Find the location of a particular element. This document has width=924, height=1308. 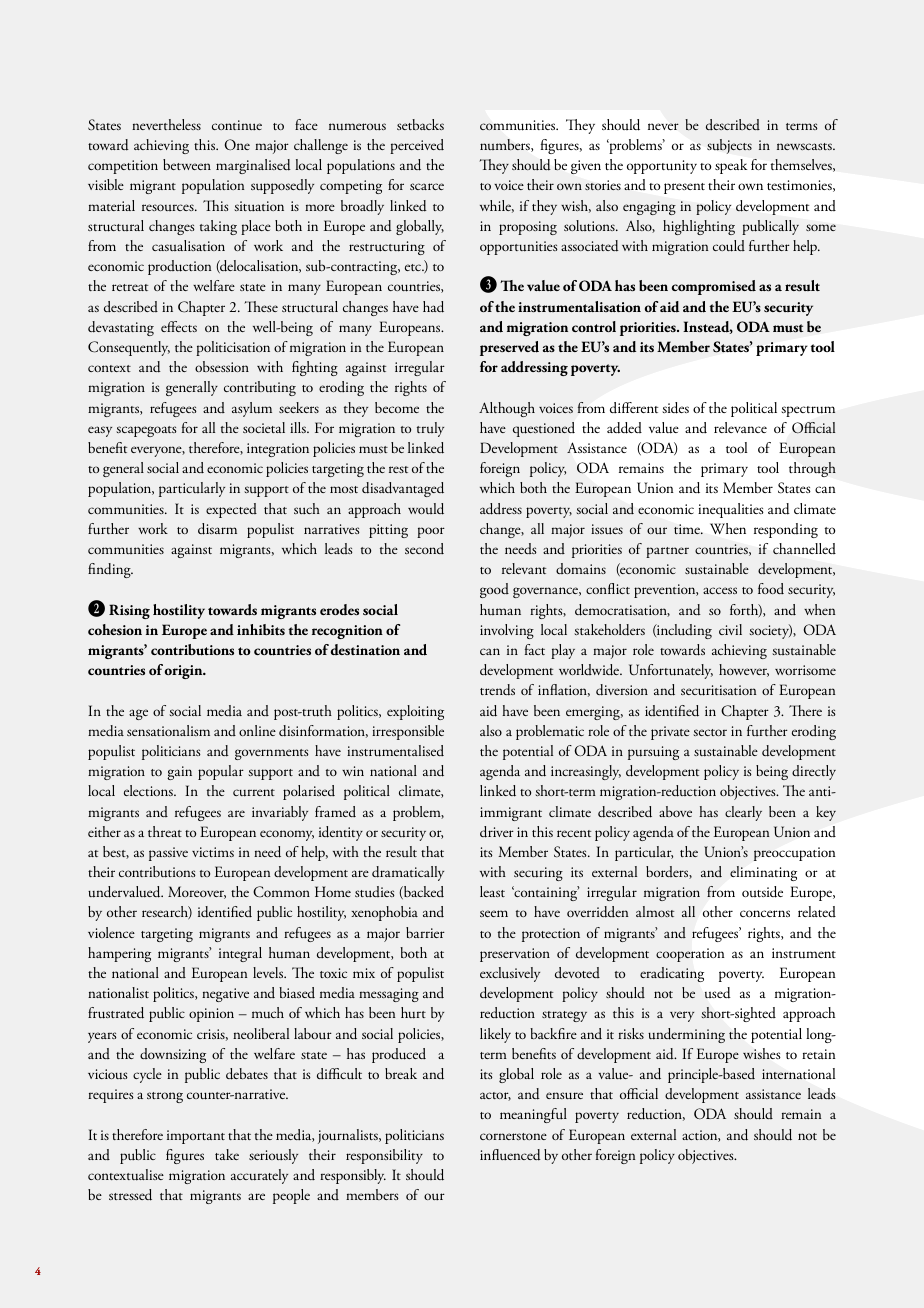

threat is located at coordinates (165, 831).
